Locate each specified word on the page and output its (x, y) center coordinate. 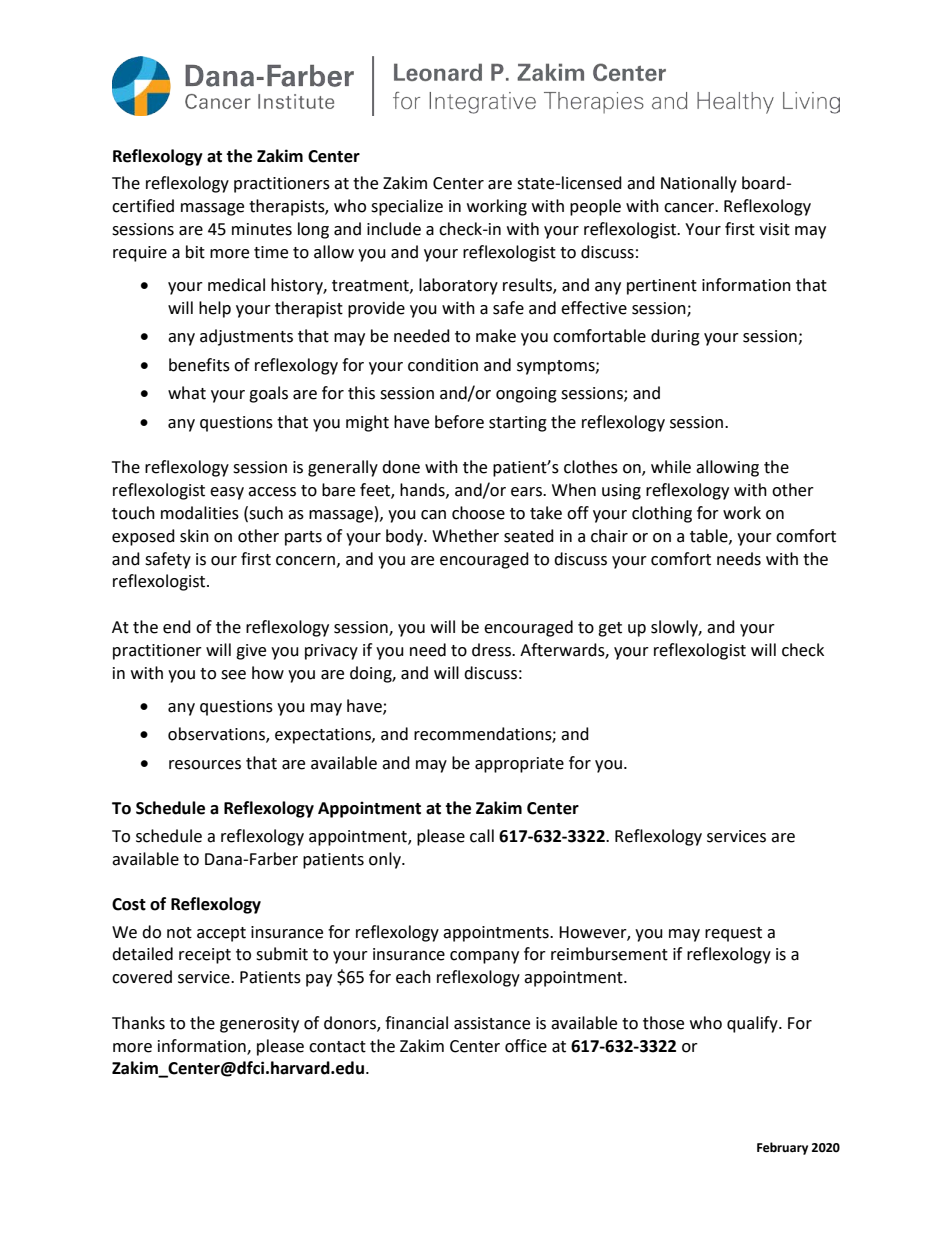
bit (195, 252)
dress (492, 650)
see (233, 675)
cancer (690, 208)
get (610, 629)
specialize (407, 207)
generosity (259, 1025)
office (526, 1046)
